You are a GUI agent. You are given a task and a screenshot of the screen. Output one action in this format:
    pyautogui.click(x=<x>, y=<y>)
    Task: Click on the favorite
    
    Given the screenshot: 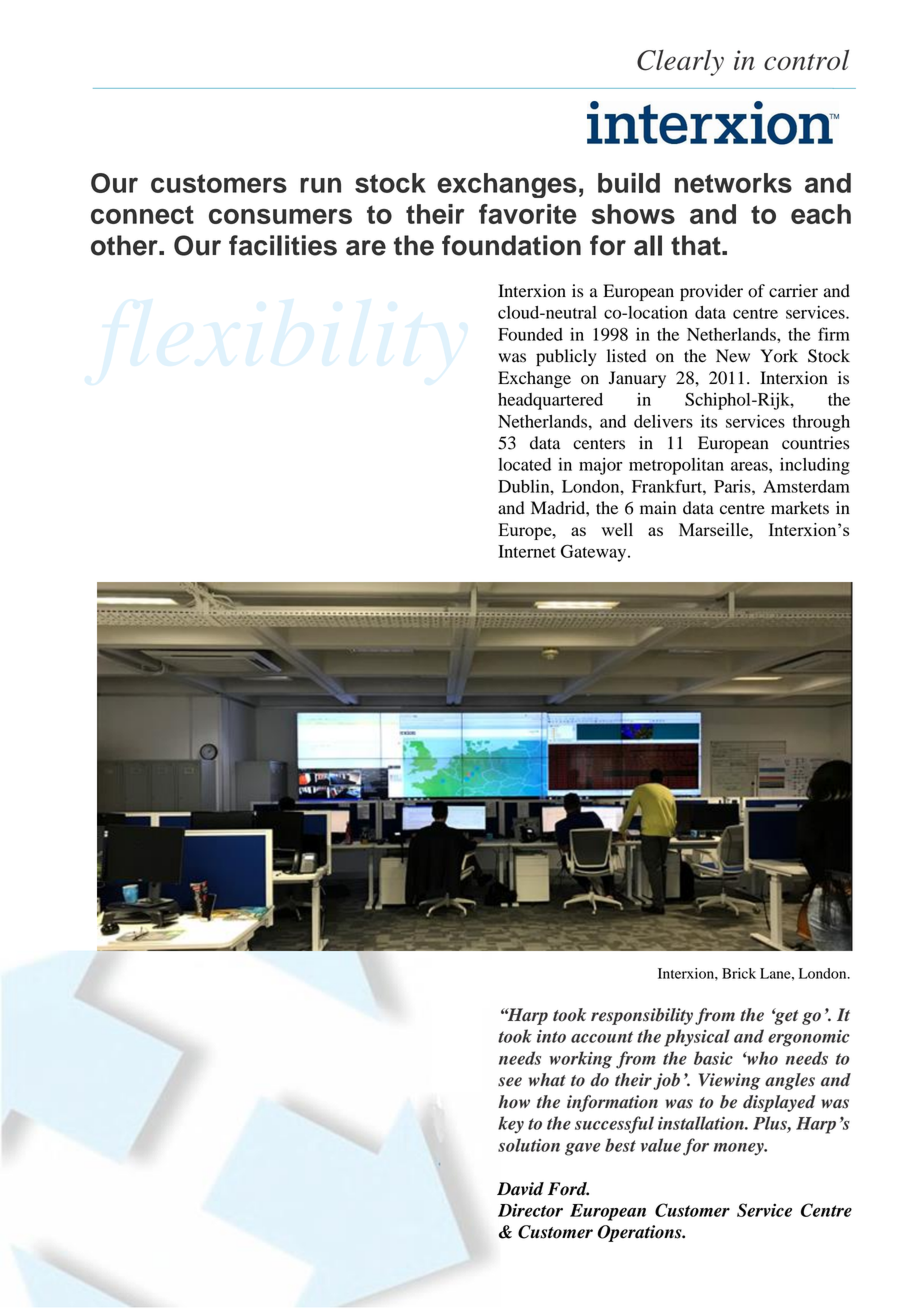 What is the action you would take?
    pyautogui.click(x=528, y=214)
